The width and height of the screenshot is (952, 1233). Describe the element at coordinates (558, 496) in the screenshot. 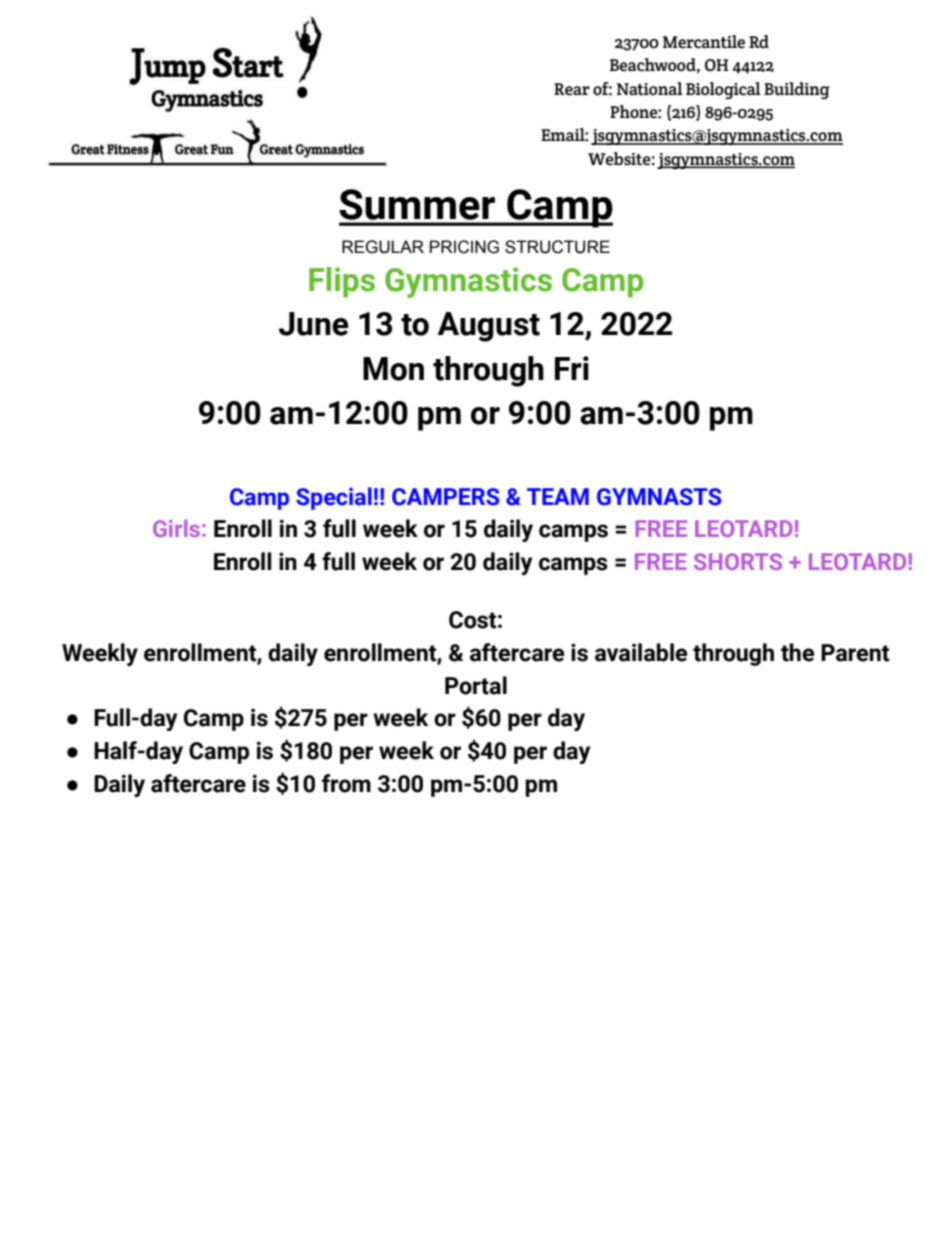

I see `TEAM` at that location.
